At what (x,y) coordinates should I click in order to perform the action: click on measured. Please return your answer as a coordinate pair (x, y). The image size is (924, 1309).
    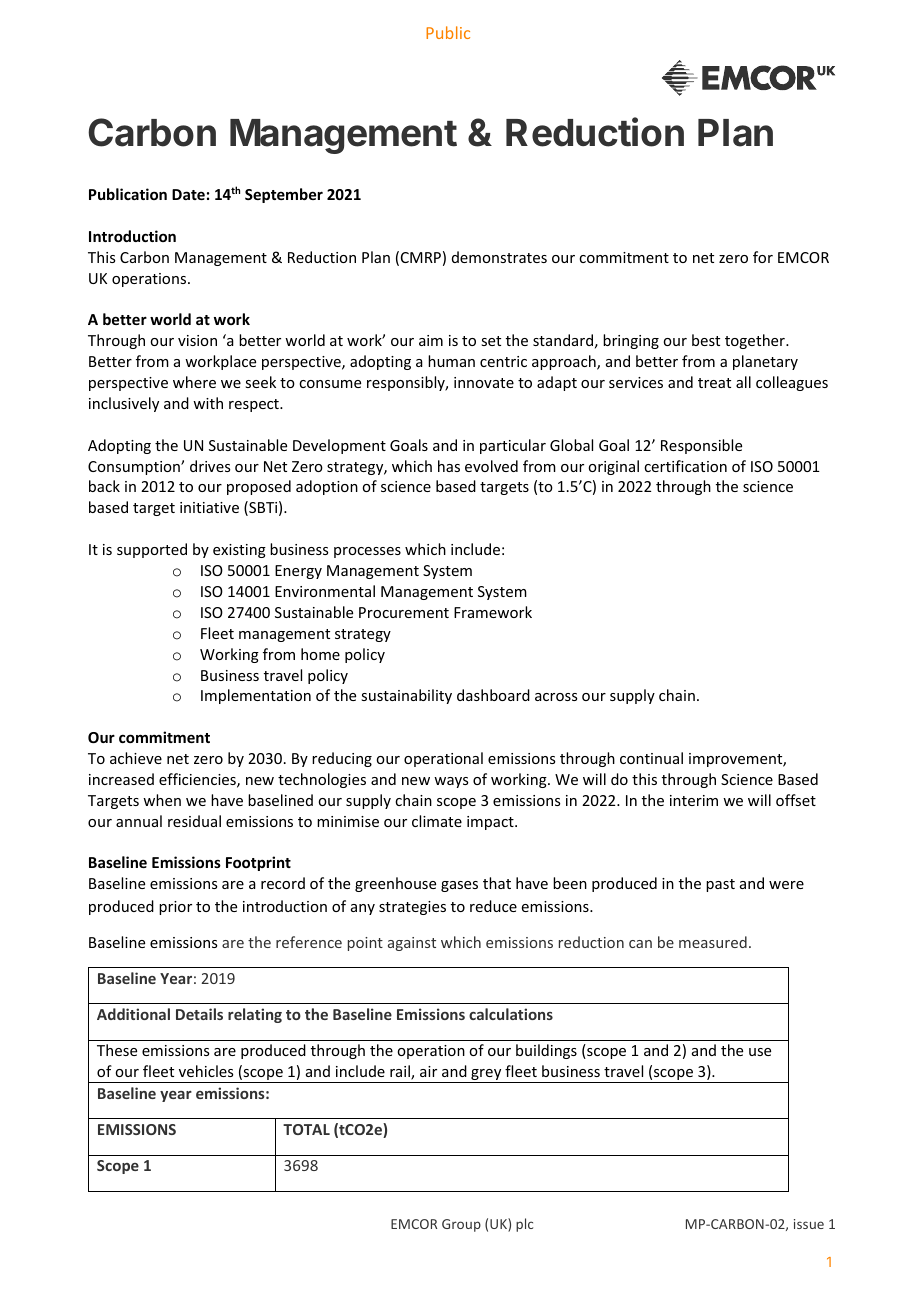
    Looking at the image, I should click on (713, 942).
